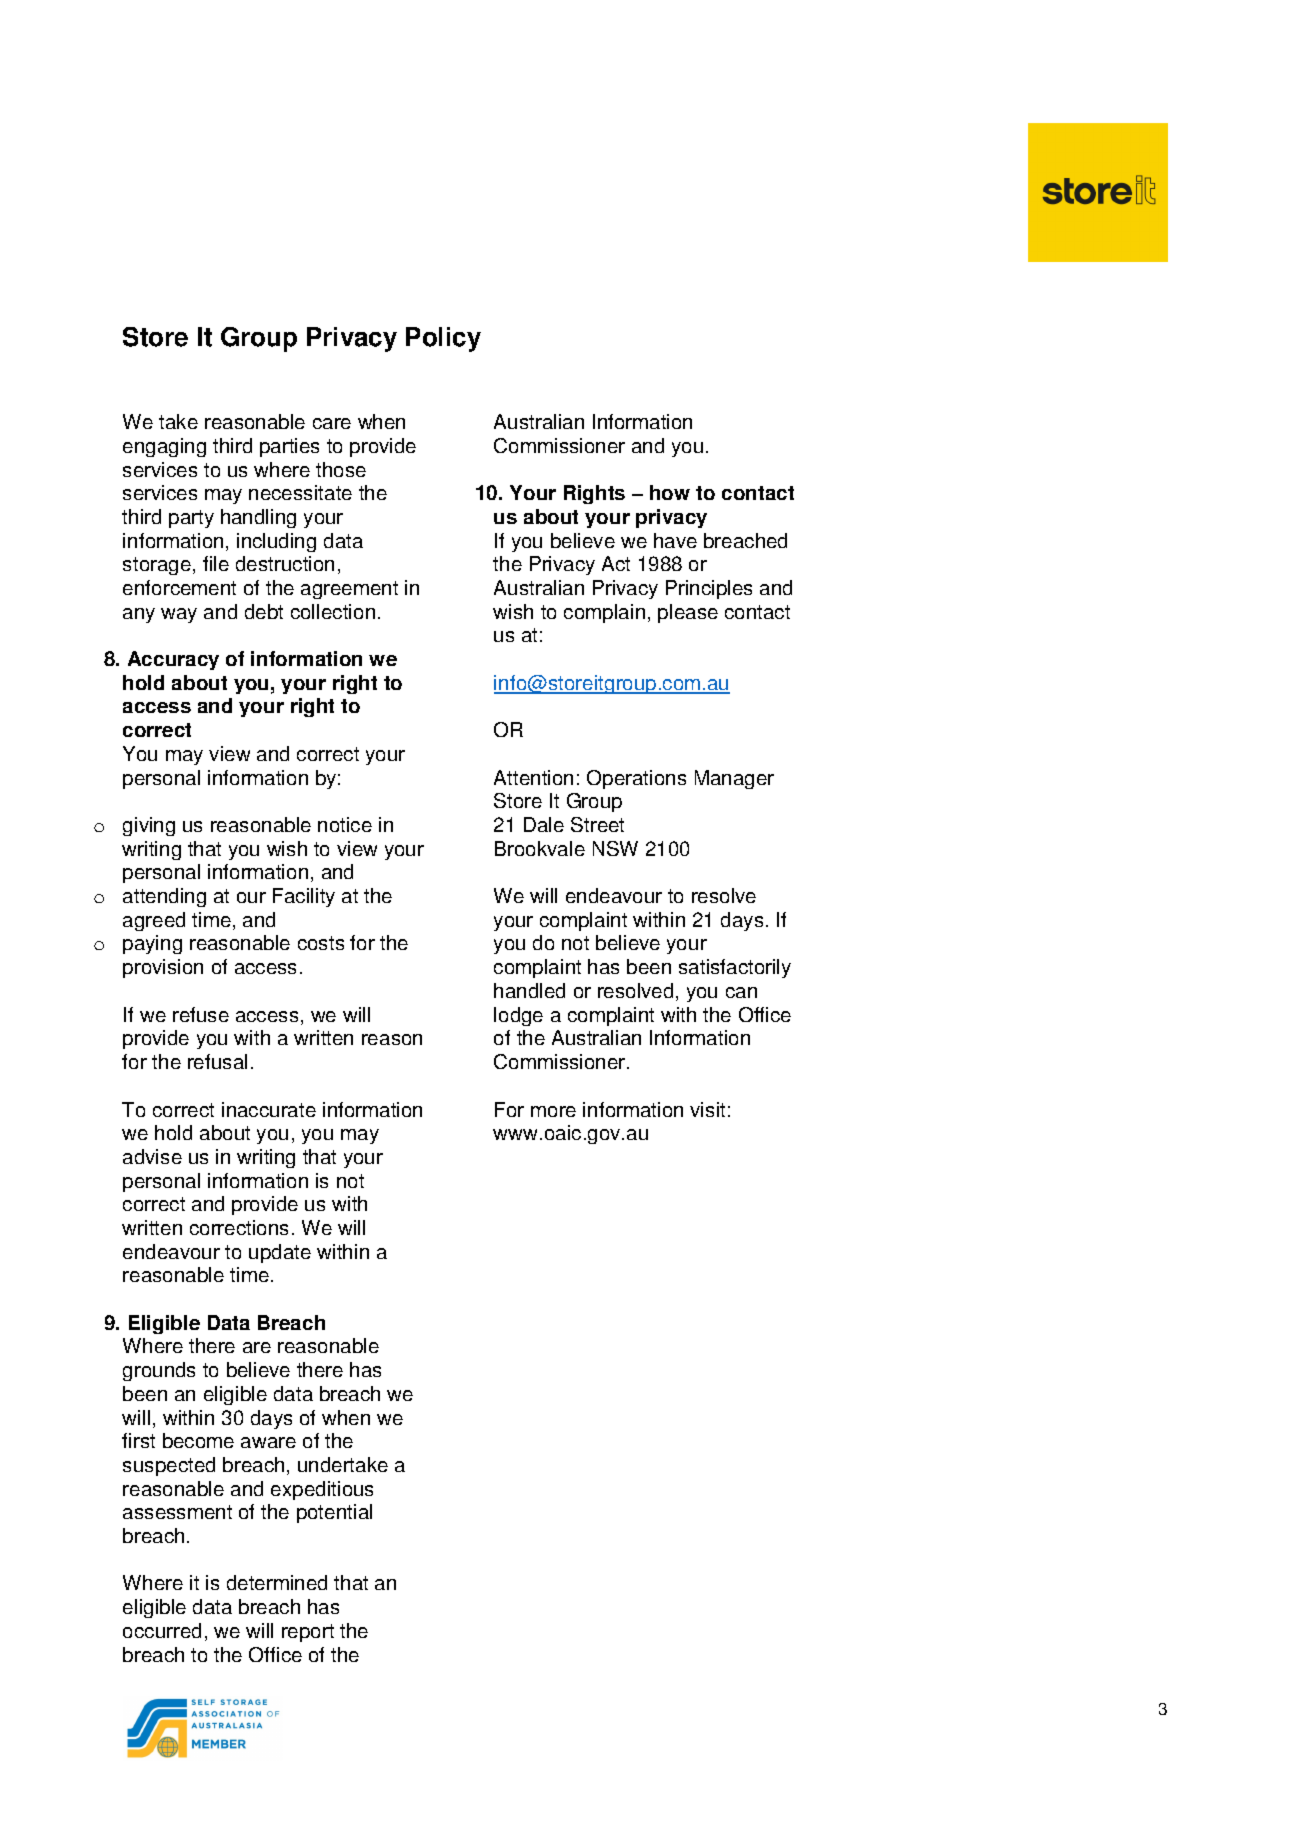 The height and width of the screenshot is (1827, 1291). What do you see at coordinates (164, 897) in the screenshot?
I see `attending` at bounding box center [164, 897].
